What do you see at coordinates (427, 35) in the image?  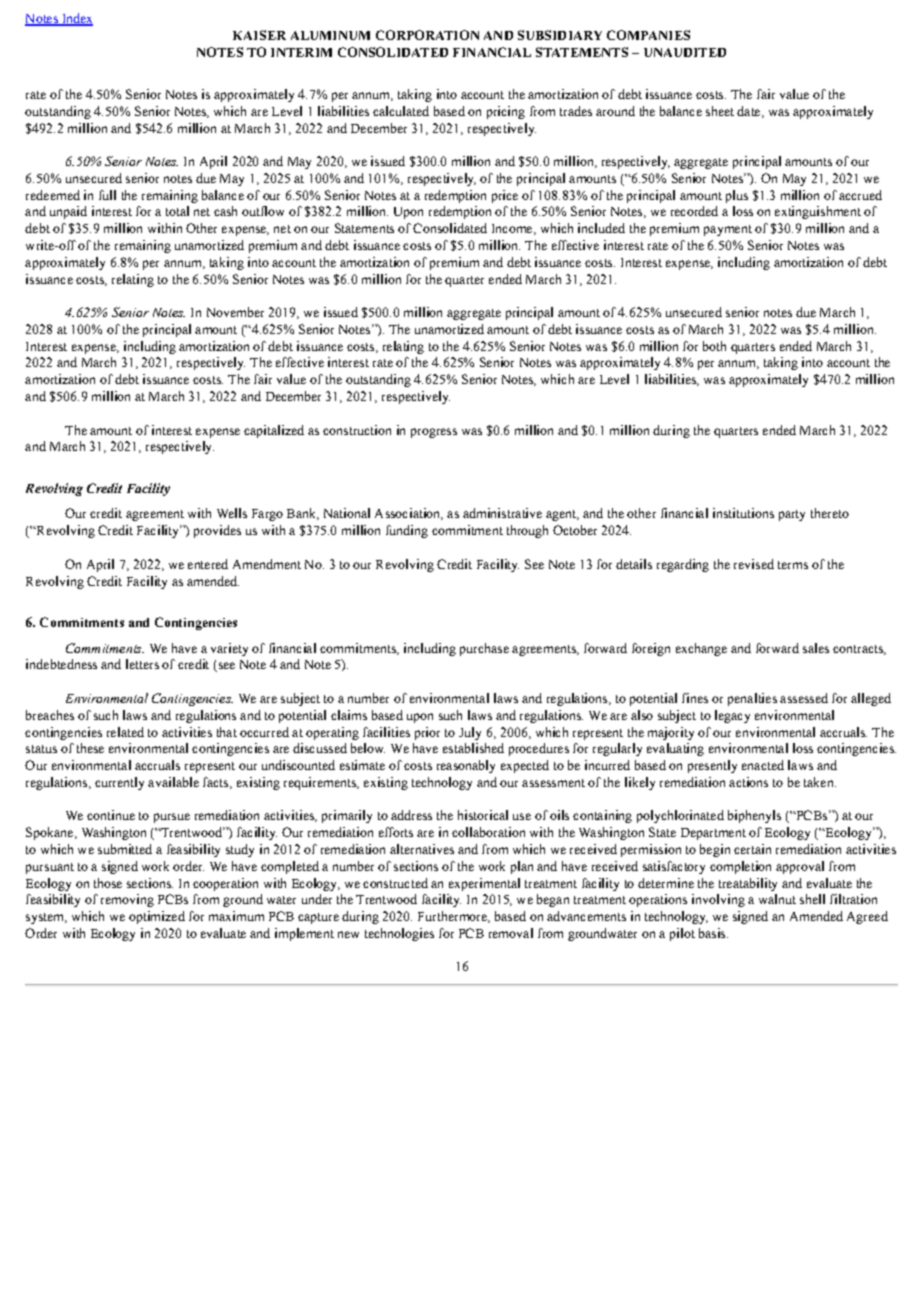 I see `CORPORATION` at bounding box center [427, 35].
